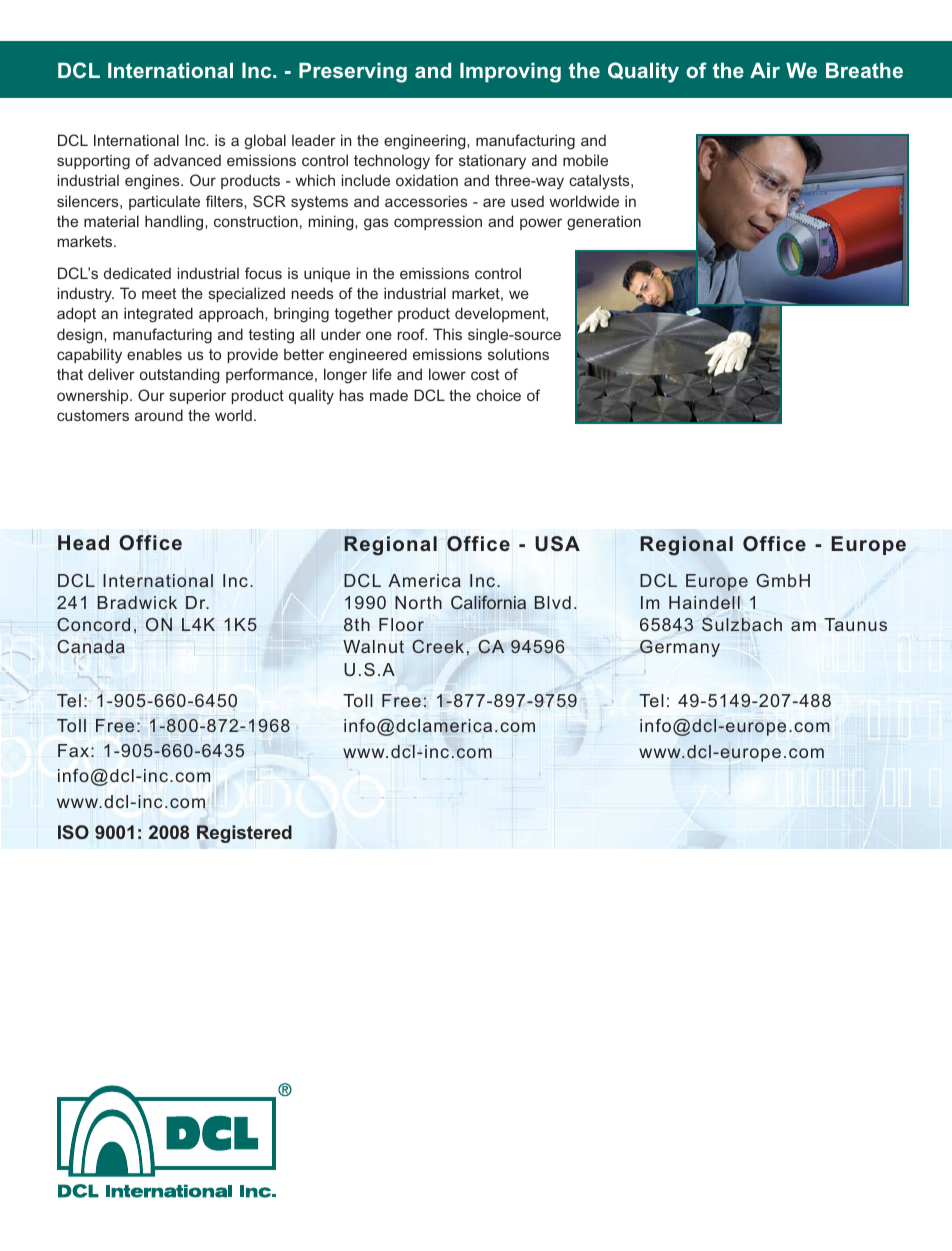 This screenshot has height=1251, width=952. Describe the element at coordinates (447, 334) in the screenshot. I see `This` at that location.
